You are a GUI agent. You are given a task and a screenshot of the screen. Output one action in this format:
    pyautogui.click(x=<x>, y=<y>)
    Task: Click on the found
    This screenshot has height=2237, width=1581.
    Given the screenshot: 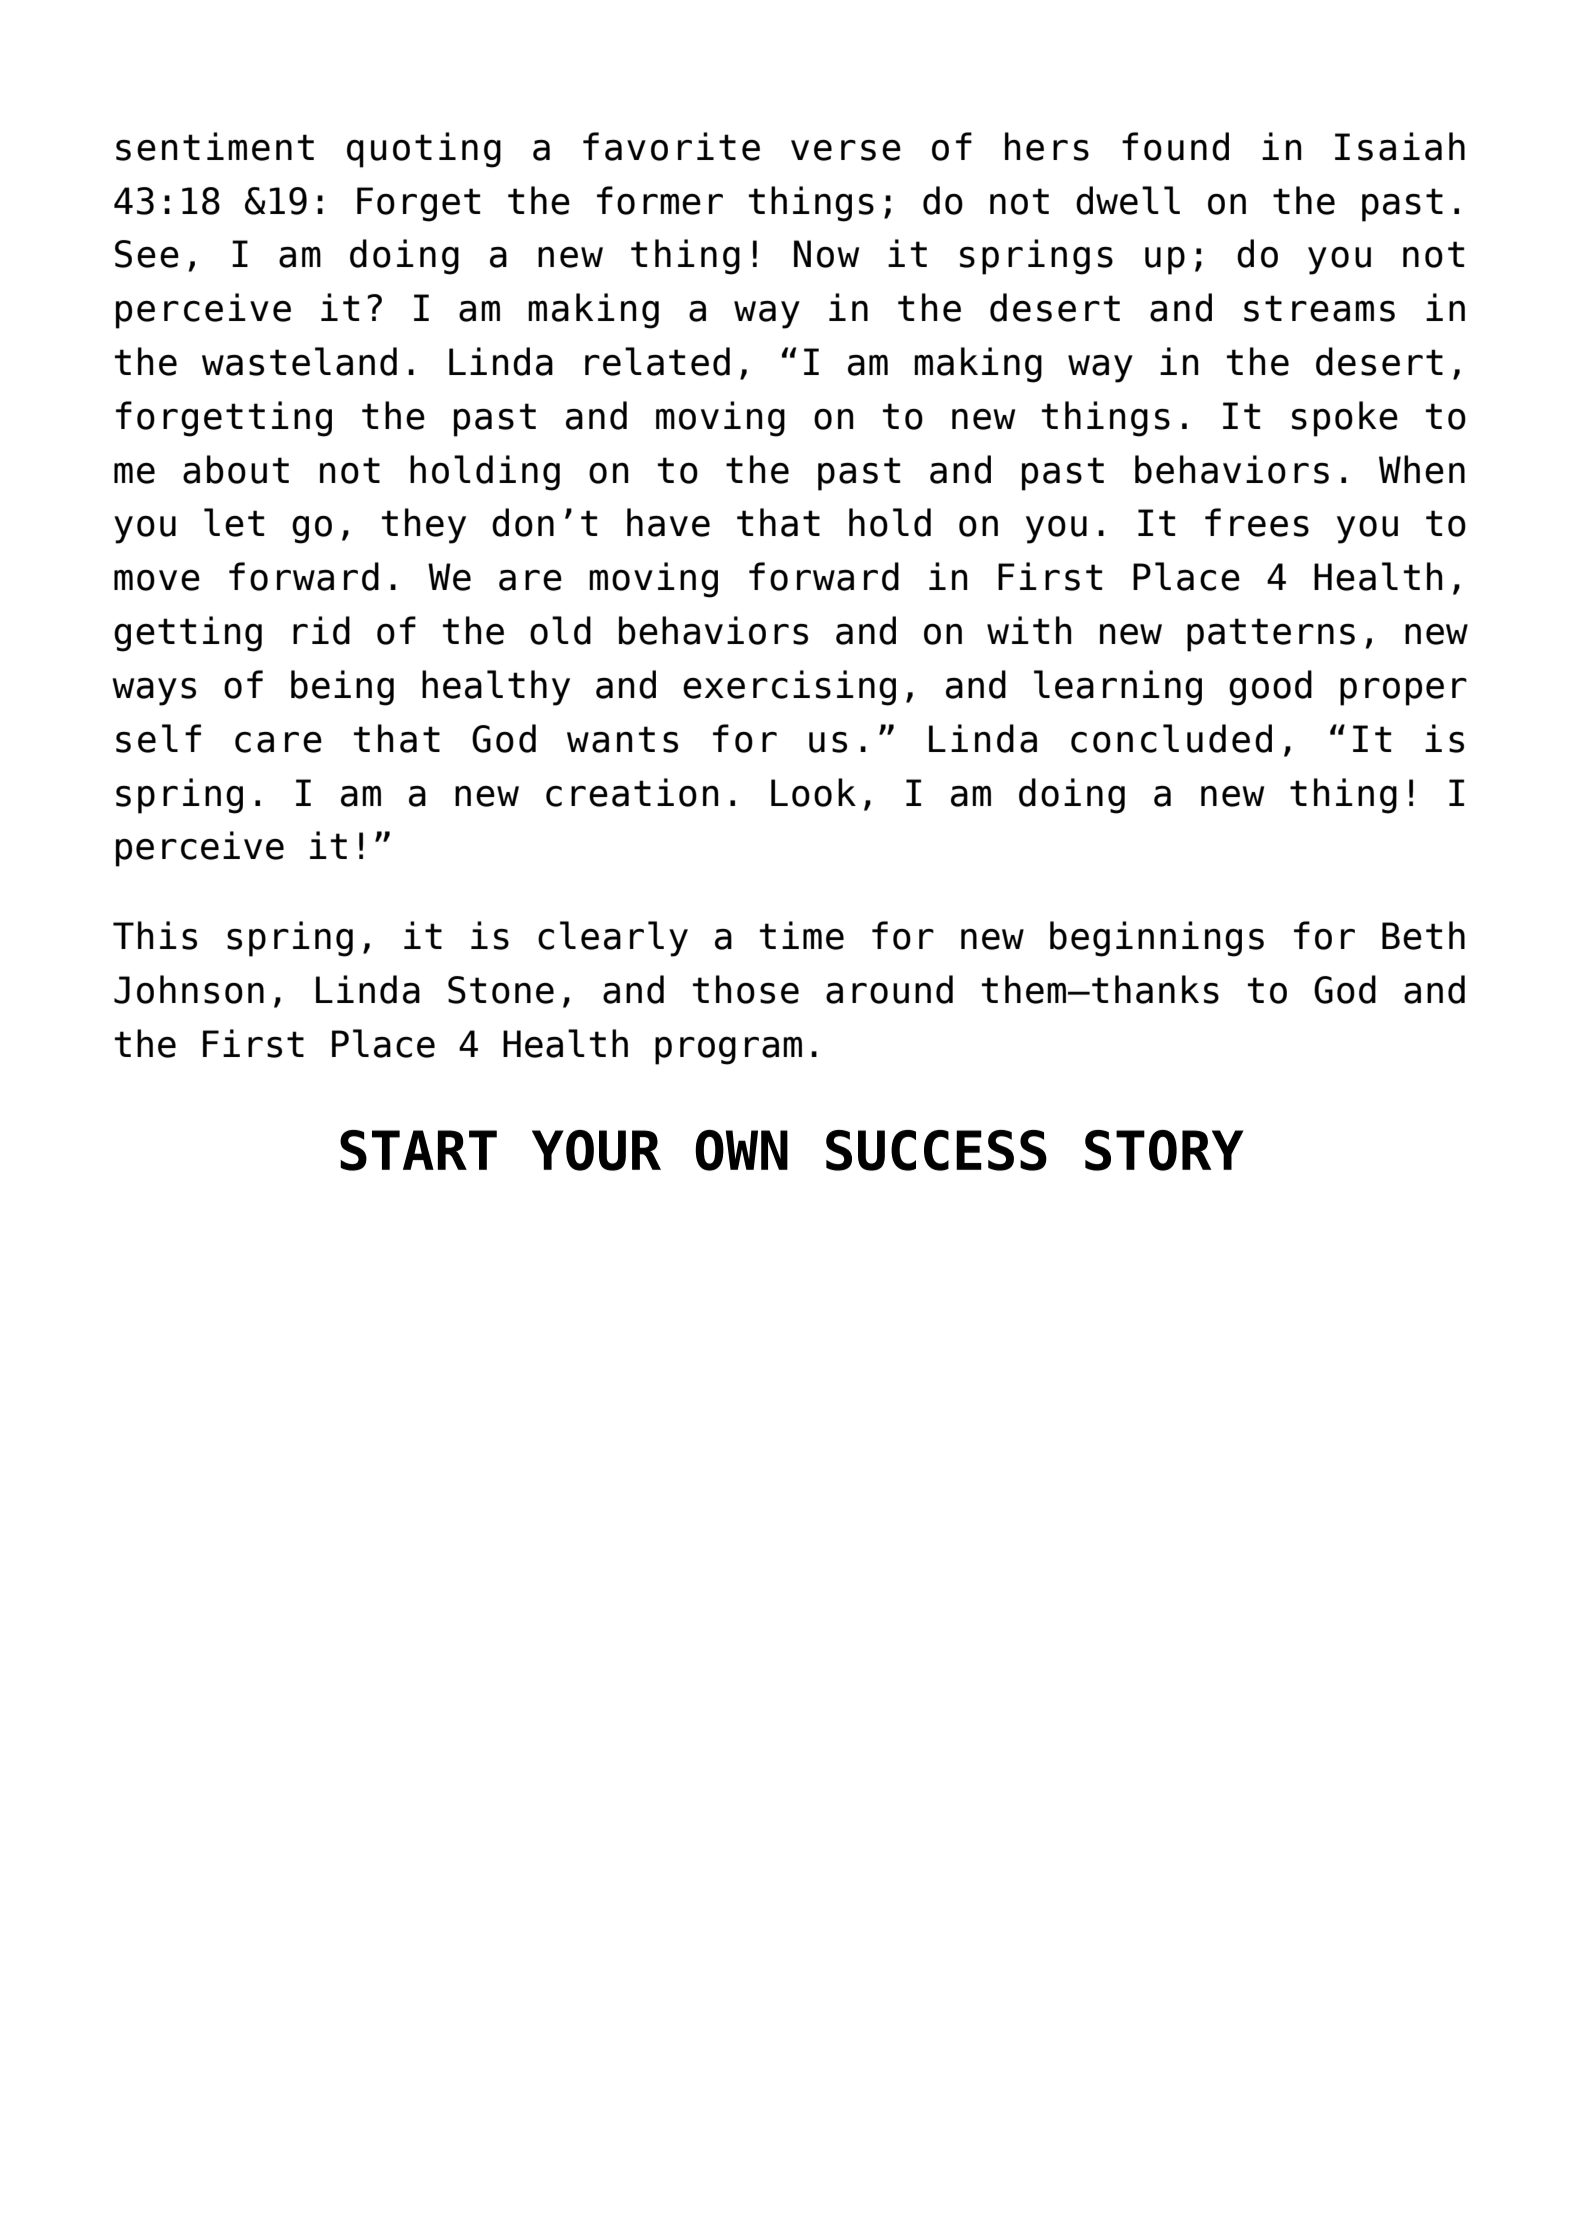 What is the action you would take?
    pyautogui.click(x=1175, y=146)
